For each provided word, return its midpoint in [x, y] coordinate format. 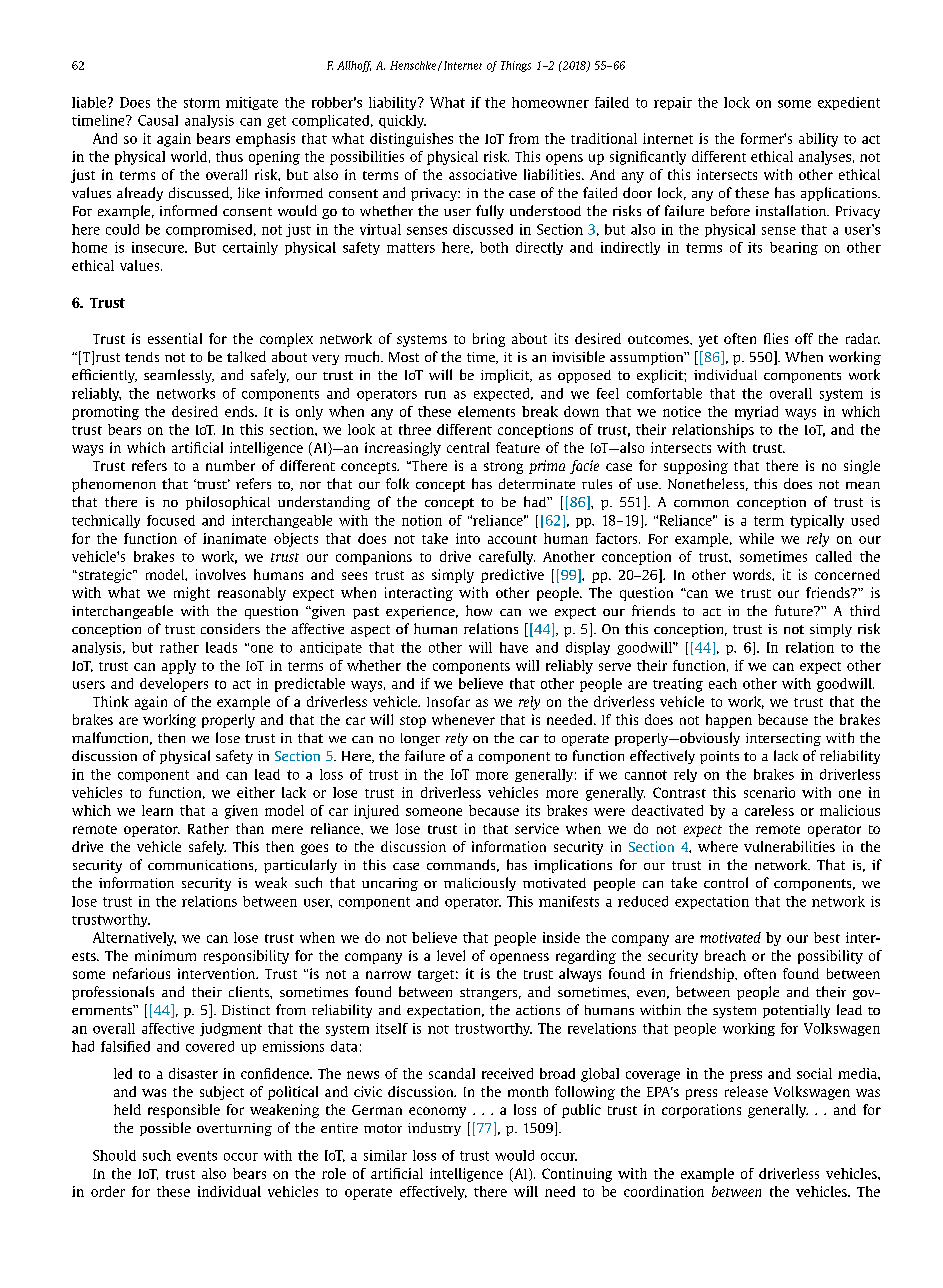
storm [202, 103]
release [746, 1091]
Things [516, 66]
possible [165, 1129]
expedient [849, 103]
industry [434, 1129]
